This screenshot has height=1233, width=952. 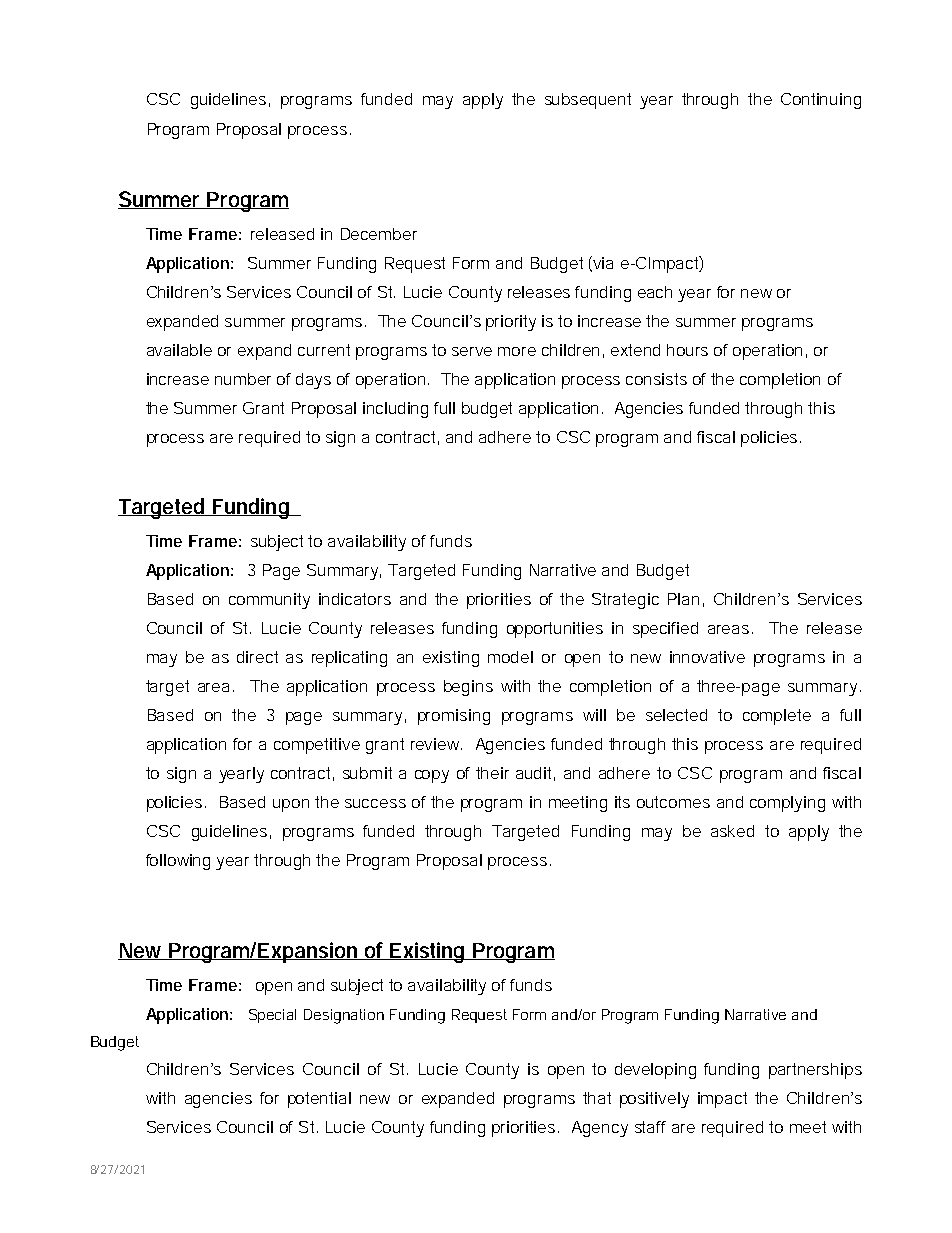 What do you see at coordinates (588, 101) in the screenshot?
I see `subsequent` at bounding box center [588, 101].
